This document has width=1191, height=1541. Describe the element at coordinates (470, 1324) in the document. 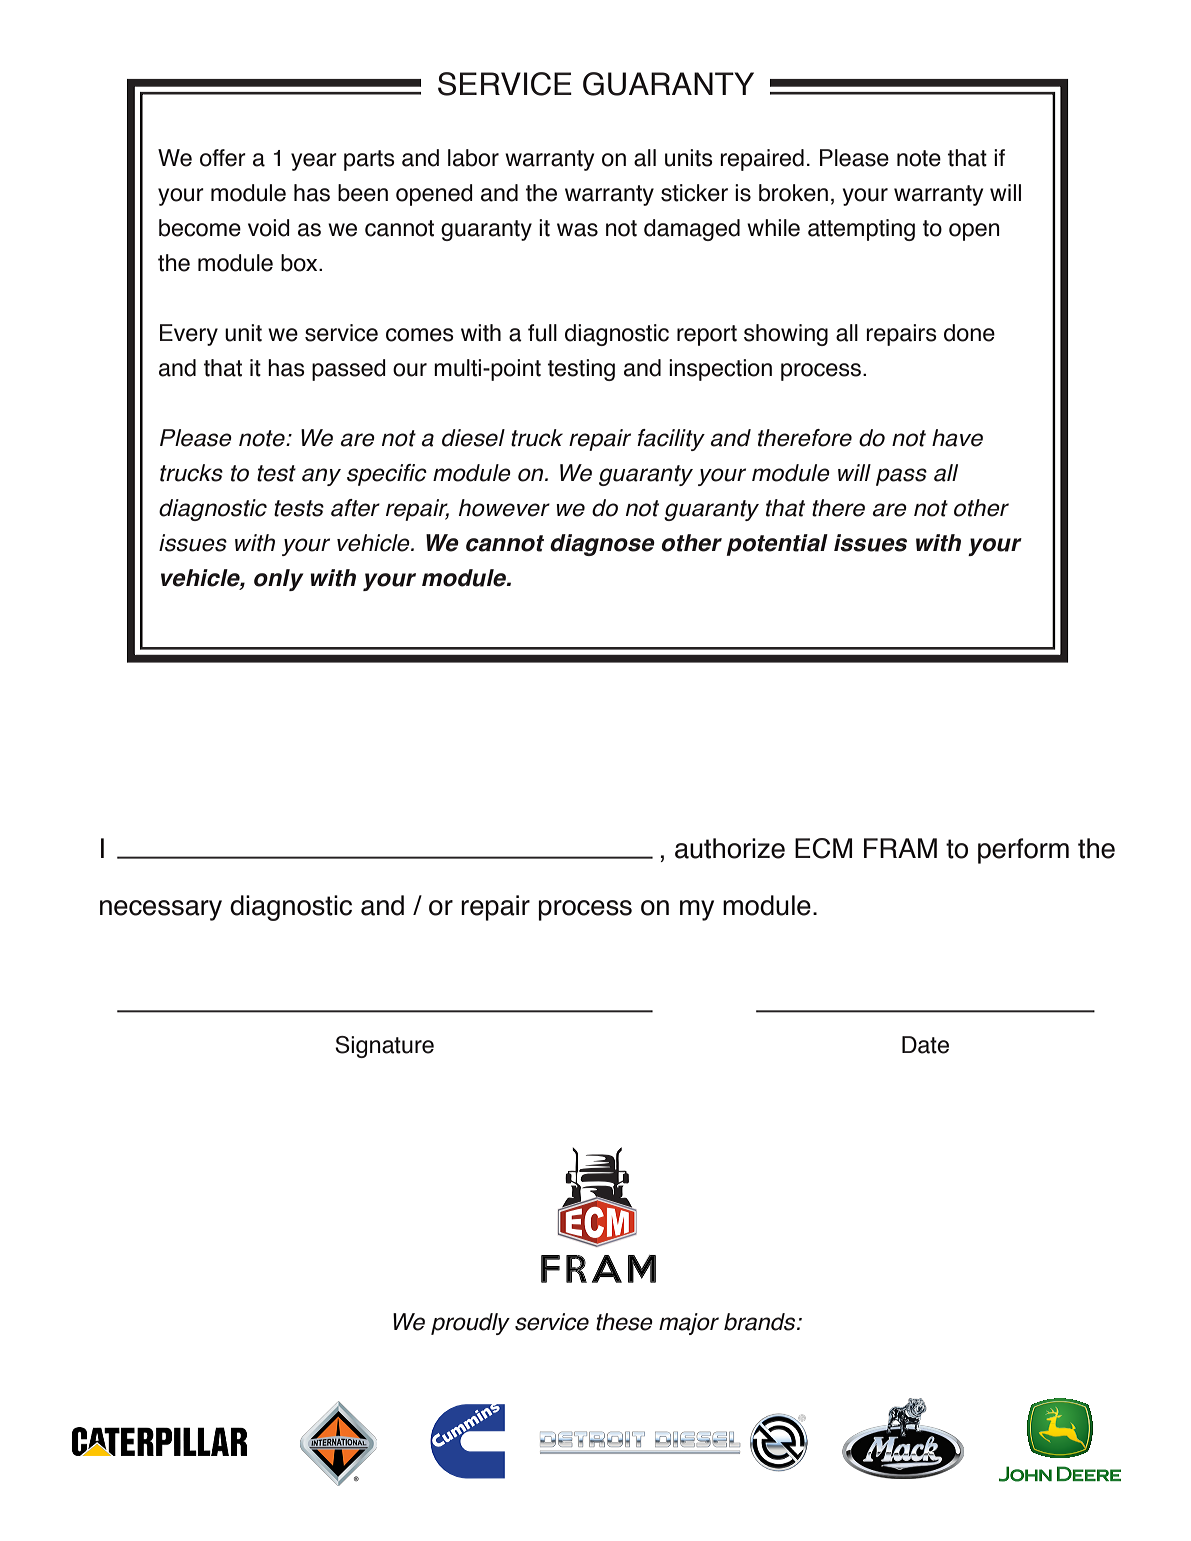

I see `proudly` at that location.
